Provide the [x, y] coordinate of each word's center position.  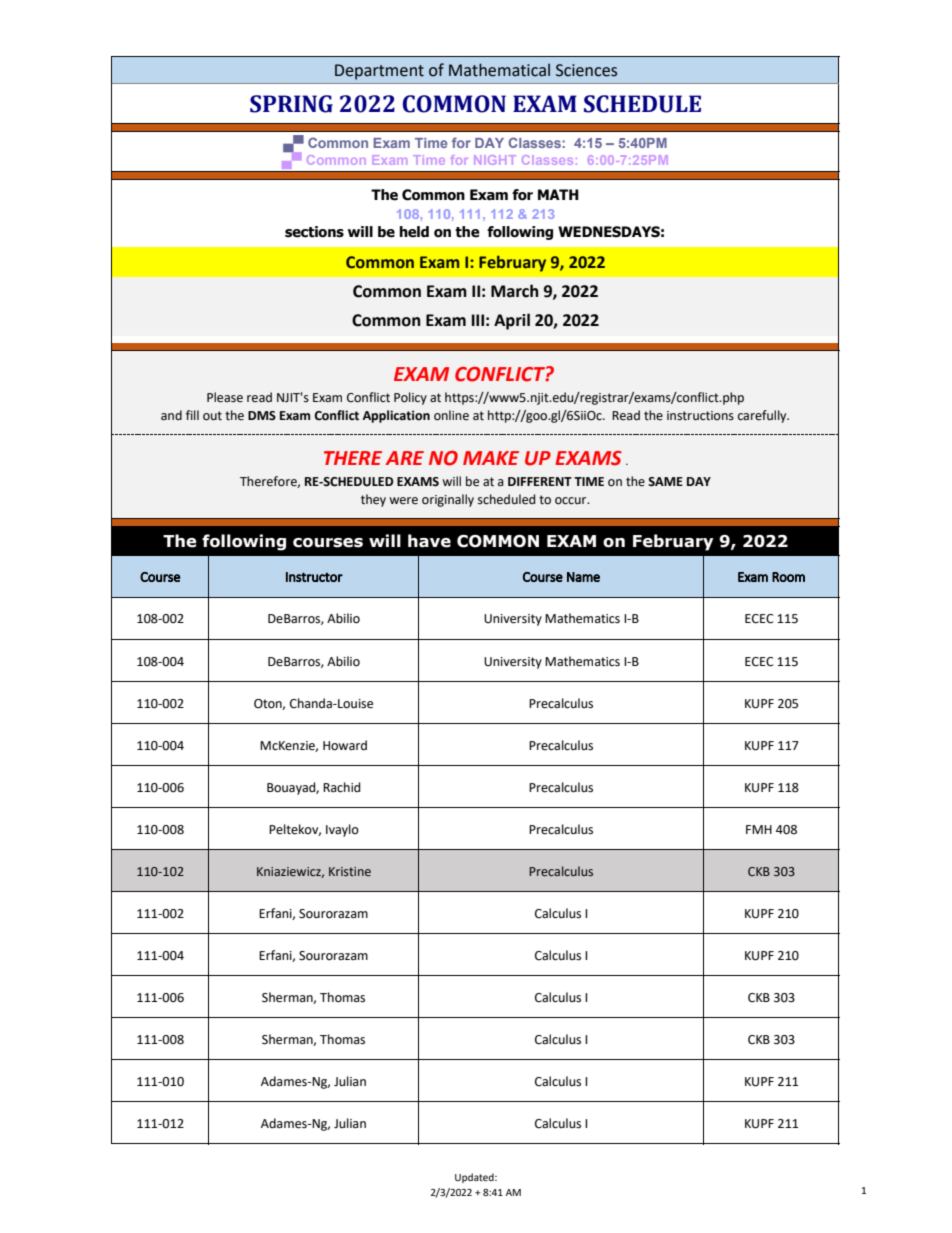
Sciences [586, 70]
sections [314, 232]
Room [788, 577]
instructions [700, 416]
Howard [345, 745]
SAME [665, 482]
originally [448, 500]
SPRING [291, 104]
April [512, 321]
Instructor [314, 577]
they [373, 500]
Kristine [350, 871]
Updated [475, 1178]
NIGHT [495, 160]
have [429, 541]
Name [583, 577]
